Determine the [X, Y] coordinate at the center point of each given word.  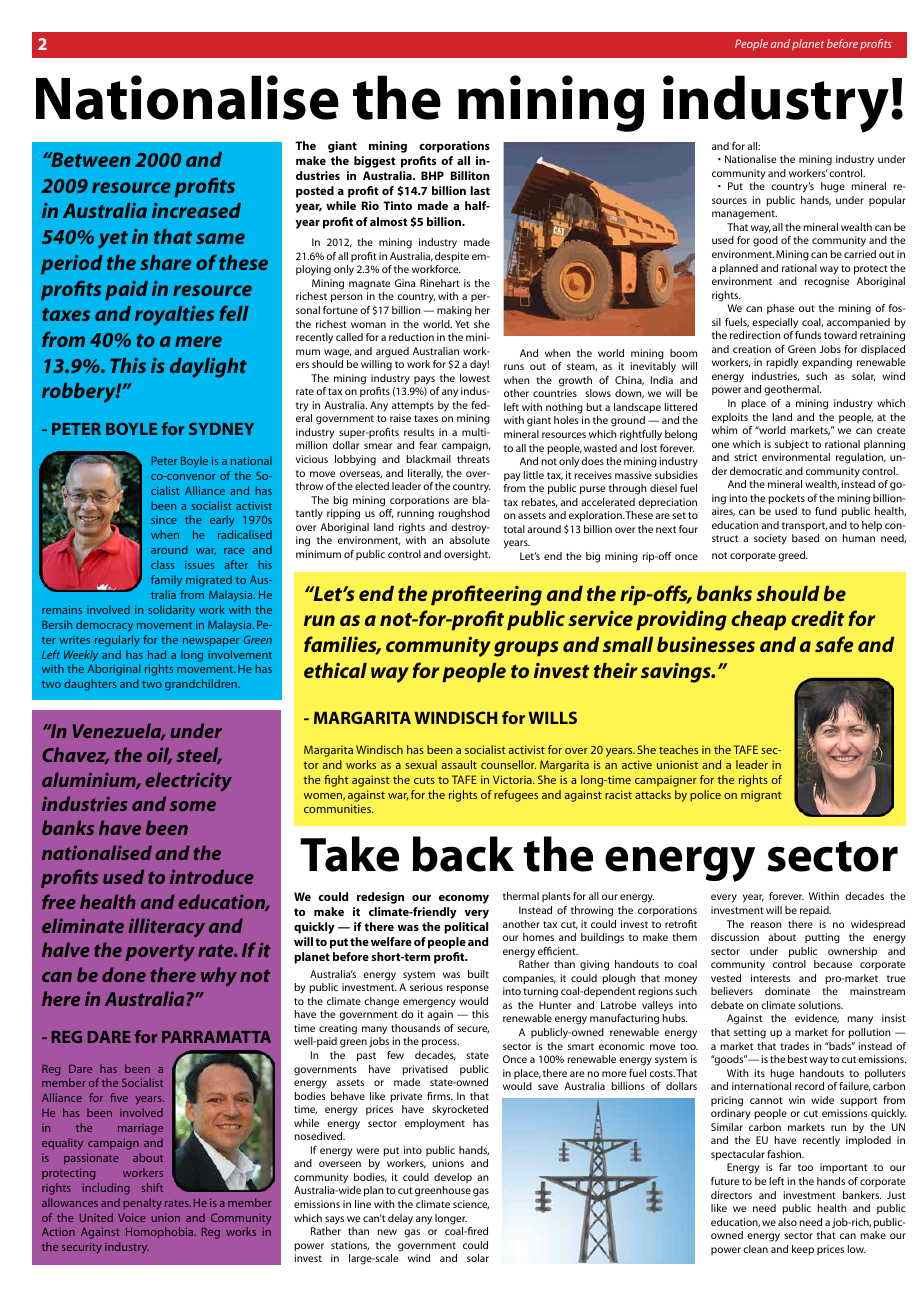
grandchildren [202, 685]
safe [834, 644]
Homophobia [161, 1233]
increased [196, 210]
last [480, 190]
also [787, 1222]
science [471, 1204]
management [744, 215]
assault [459, 764]
